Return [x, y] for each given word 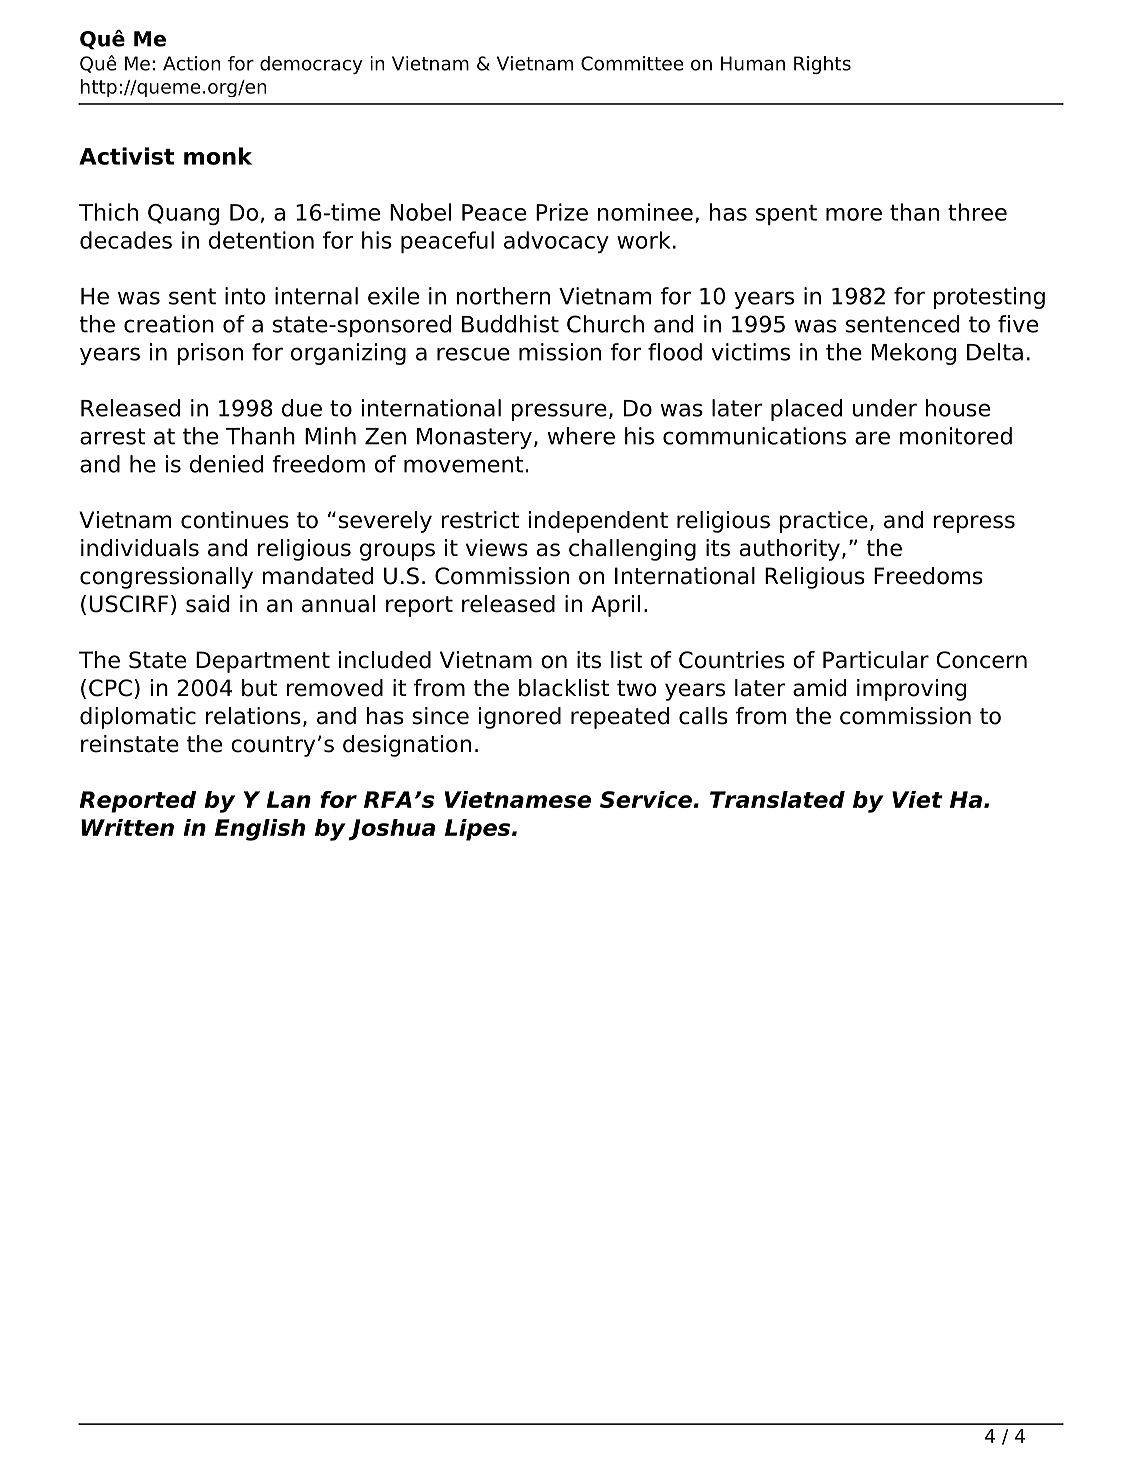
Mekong [914, 354]
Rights [822, 65]
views [497, 548]
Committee [632, 63]
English [260, 830]
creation [169, 324]
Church [605, 324]
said [207, 604]
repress [974, 524]
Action [192, 63]
